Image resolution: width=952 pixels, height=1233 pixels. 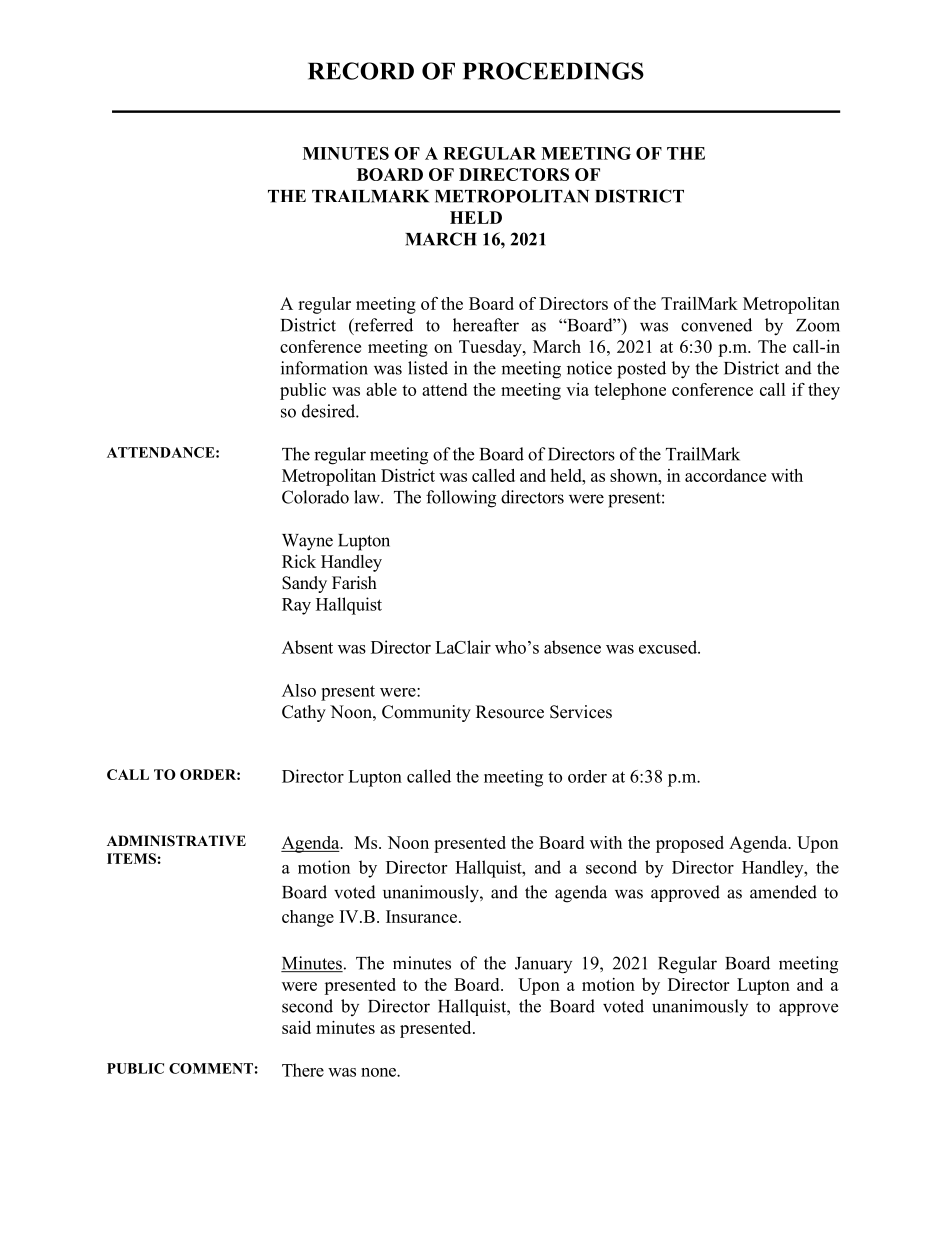 I want to click on PROCEEDINGS, so click(x=553, y=71).
